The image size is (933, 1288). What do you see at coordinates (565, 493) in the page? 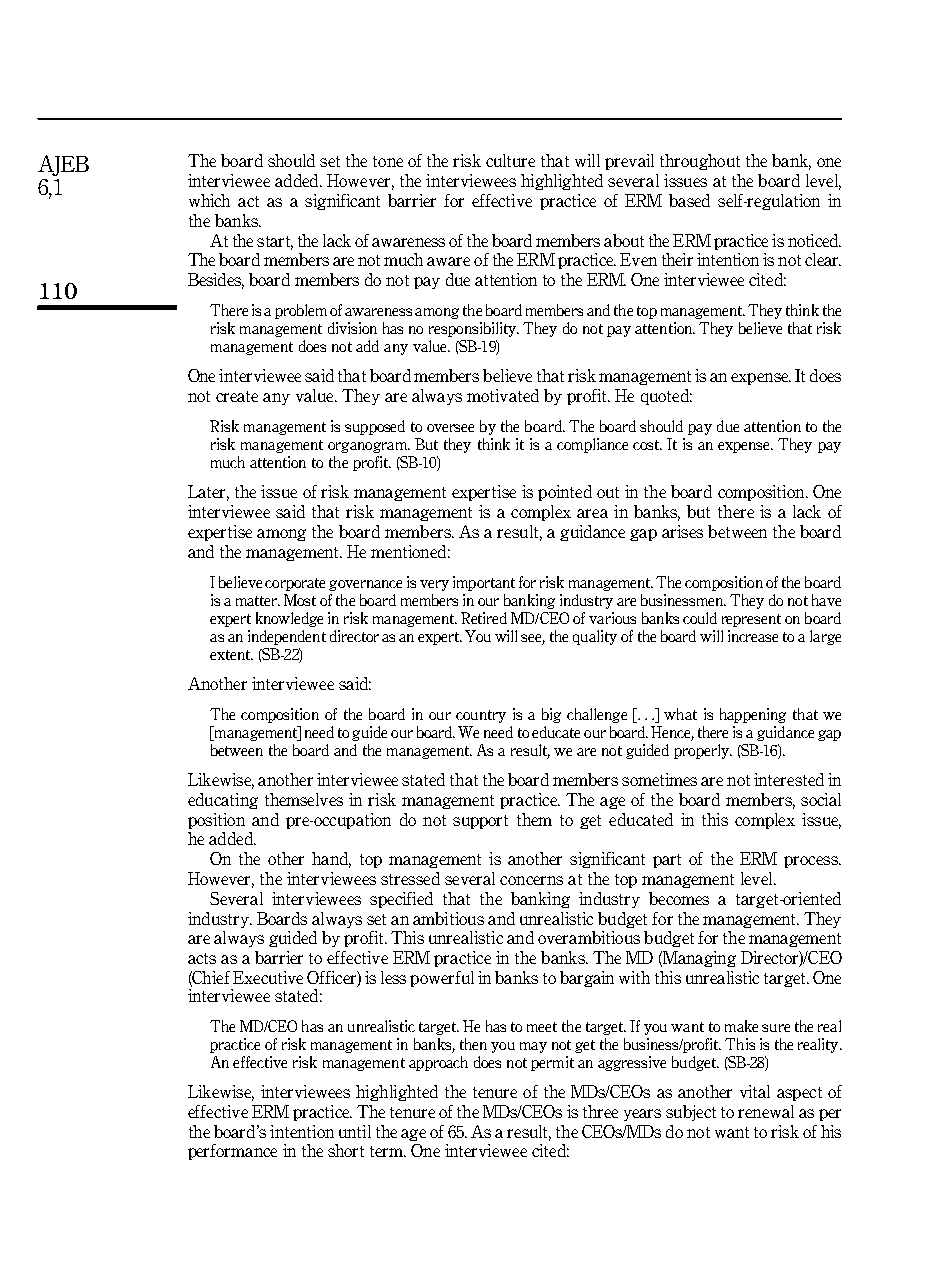
I see `pointed` at bounding box center [565, 493].
